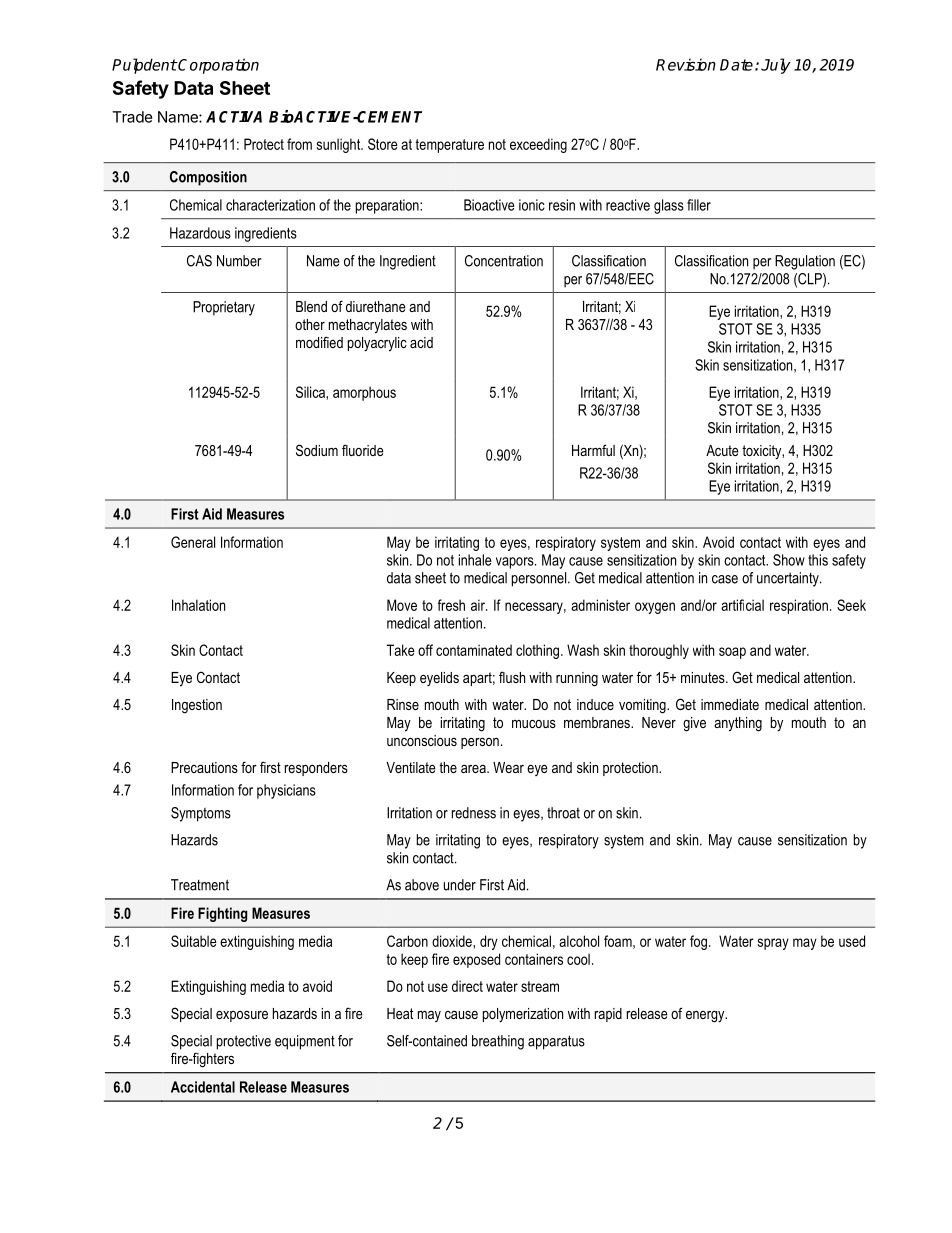 The height and width of the screenshot is (1233, 952). I want to click on Corporation, so click(218, 66).
